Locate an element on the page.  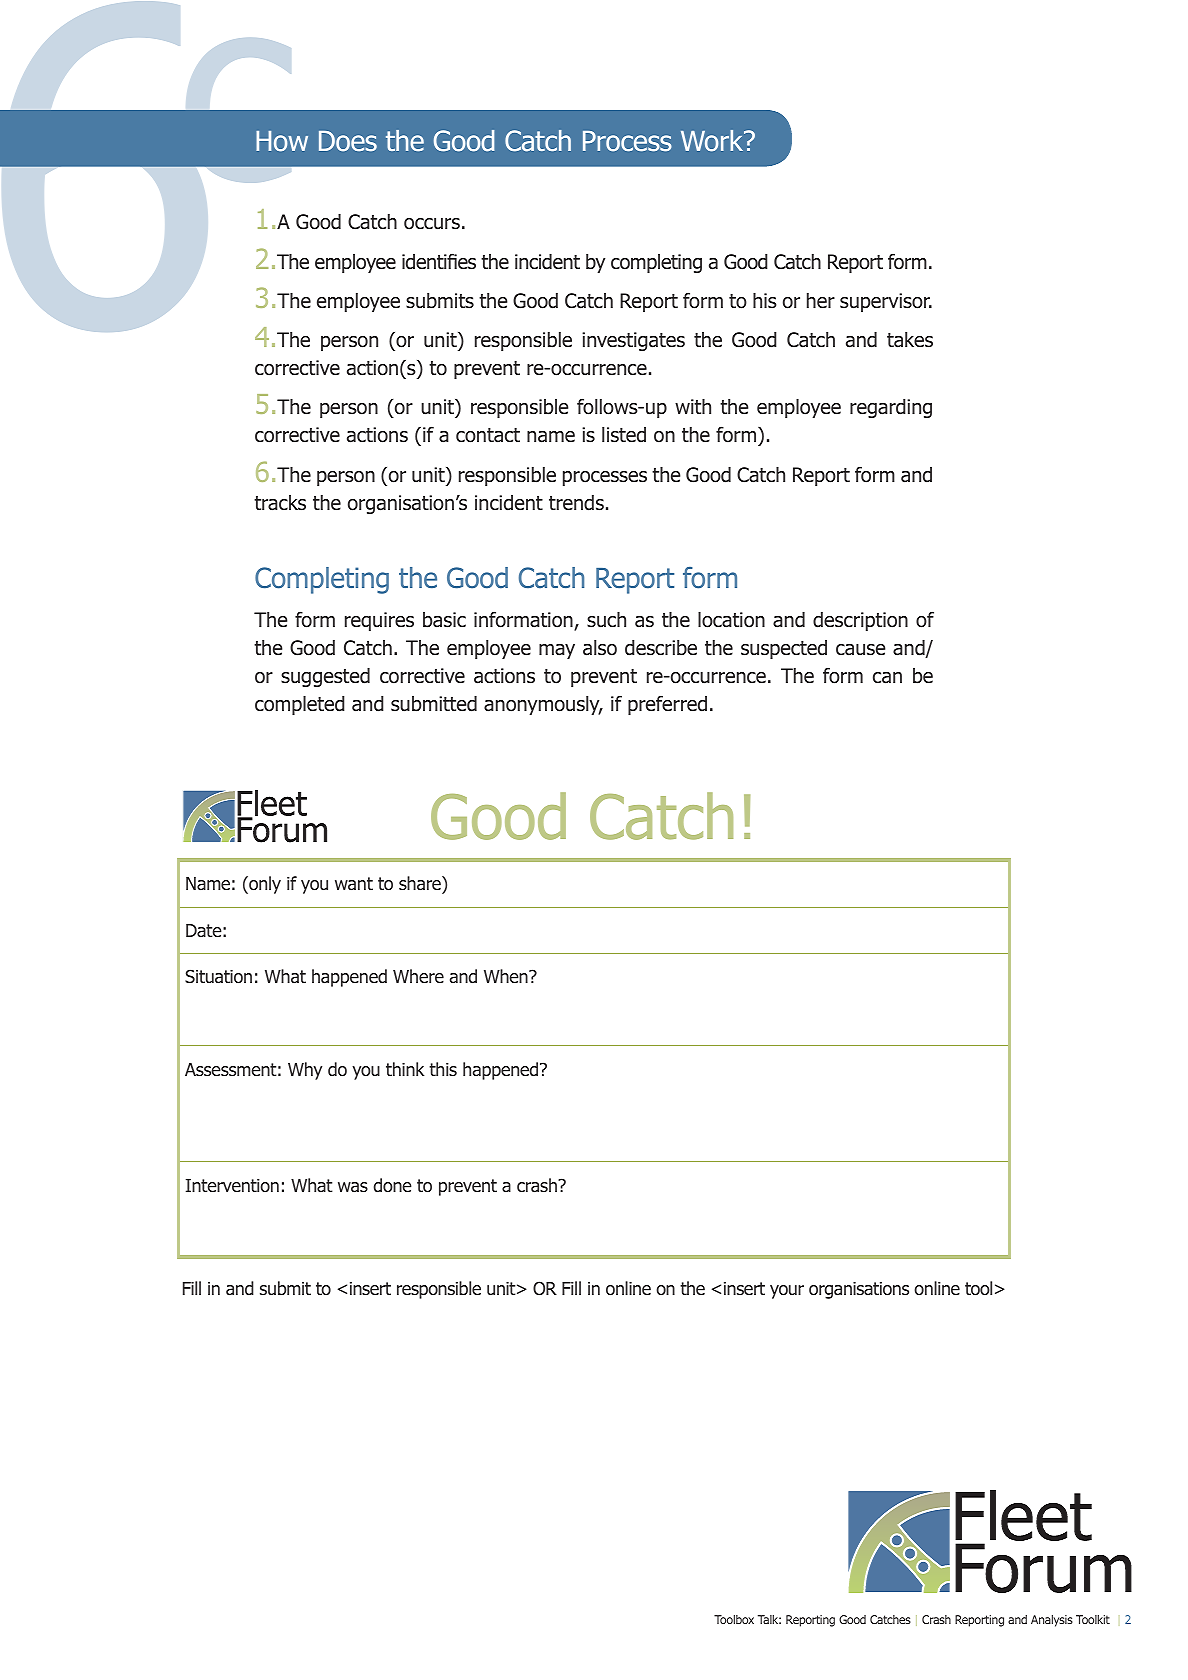
Does is located at coordinates (348, 141).
